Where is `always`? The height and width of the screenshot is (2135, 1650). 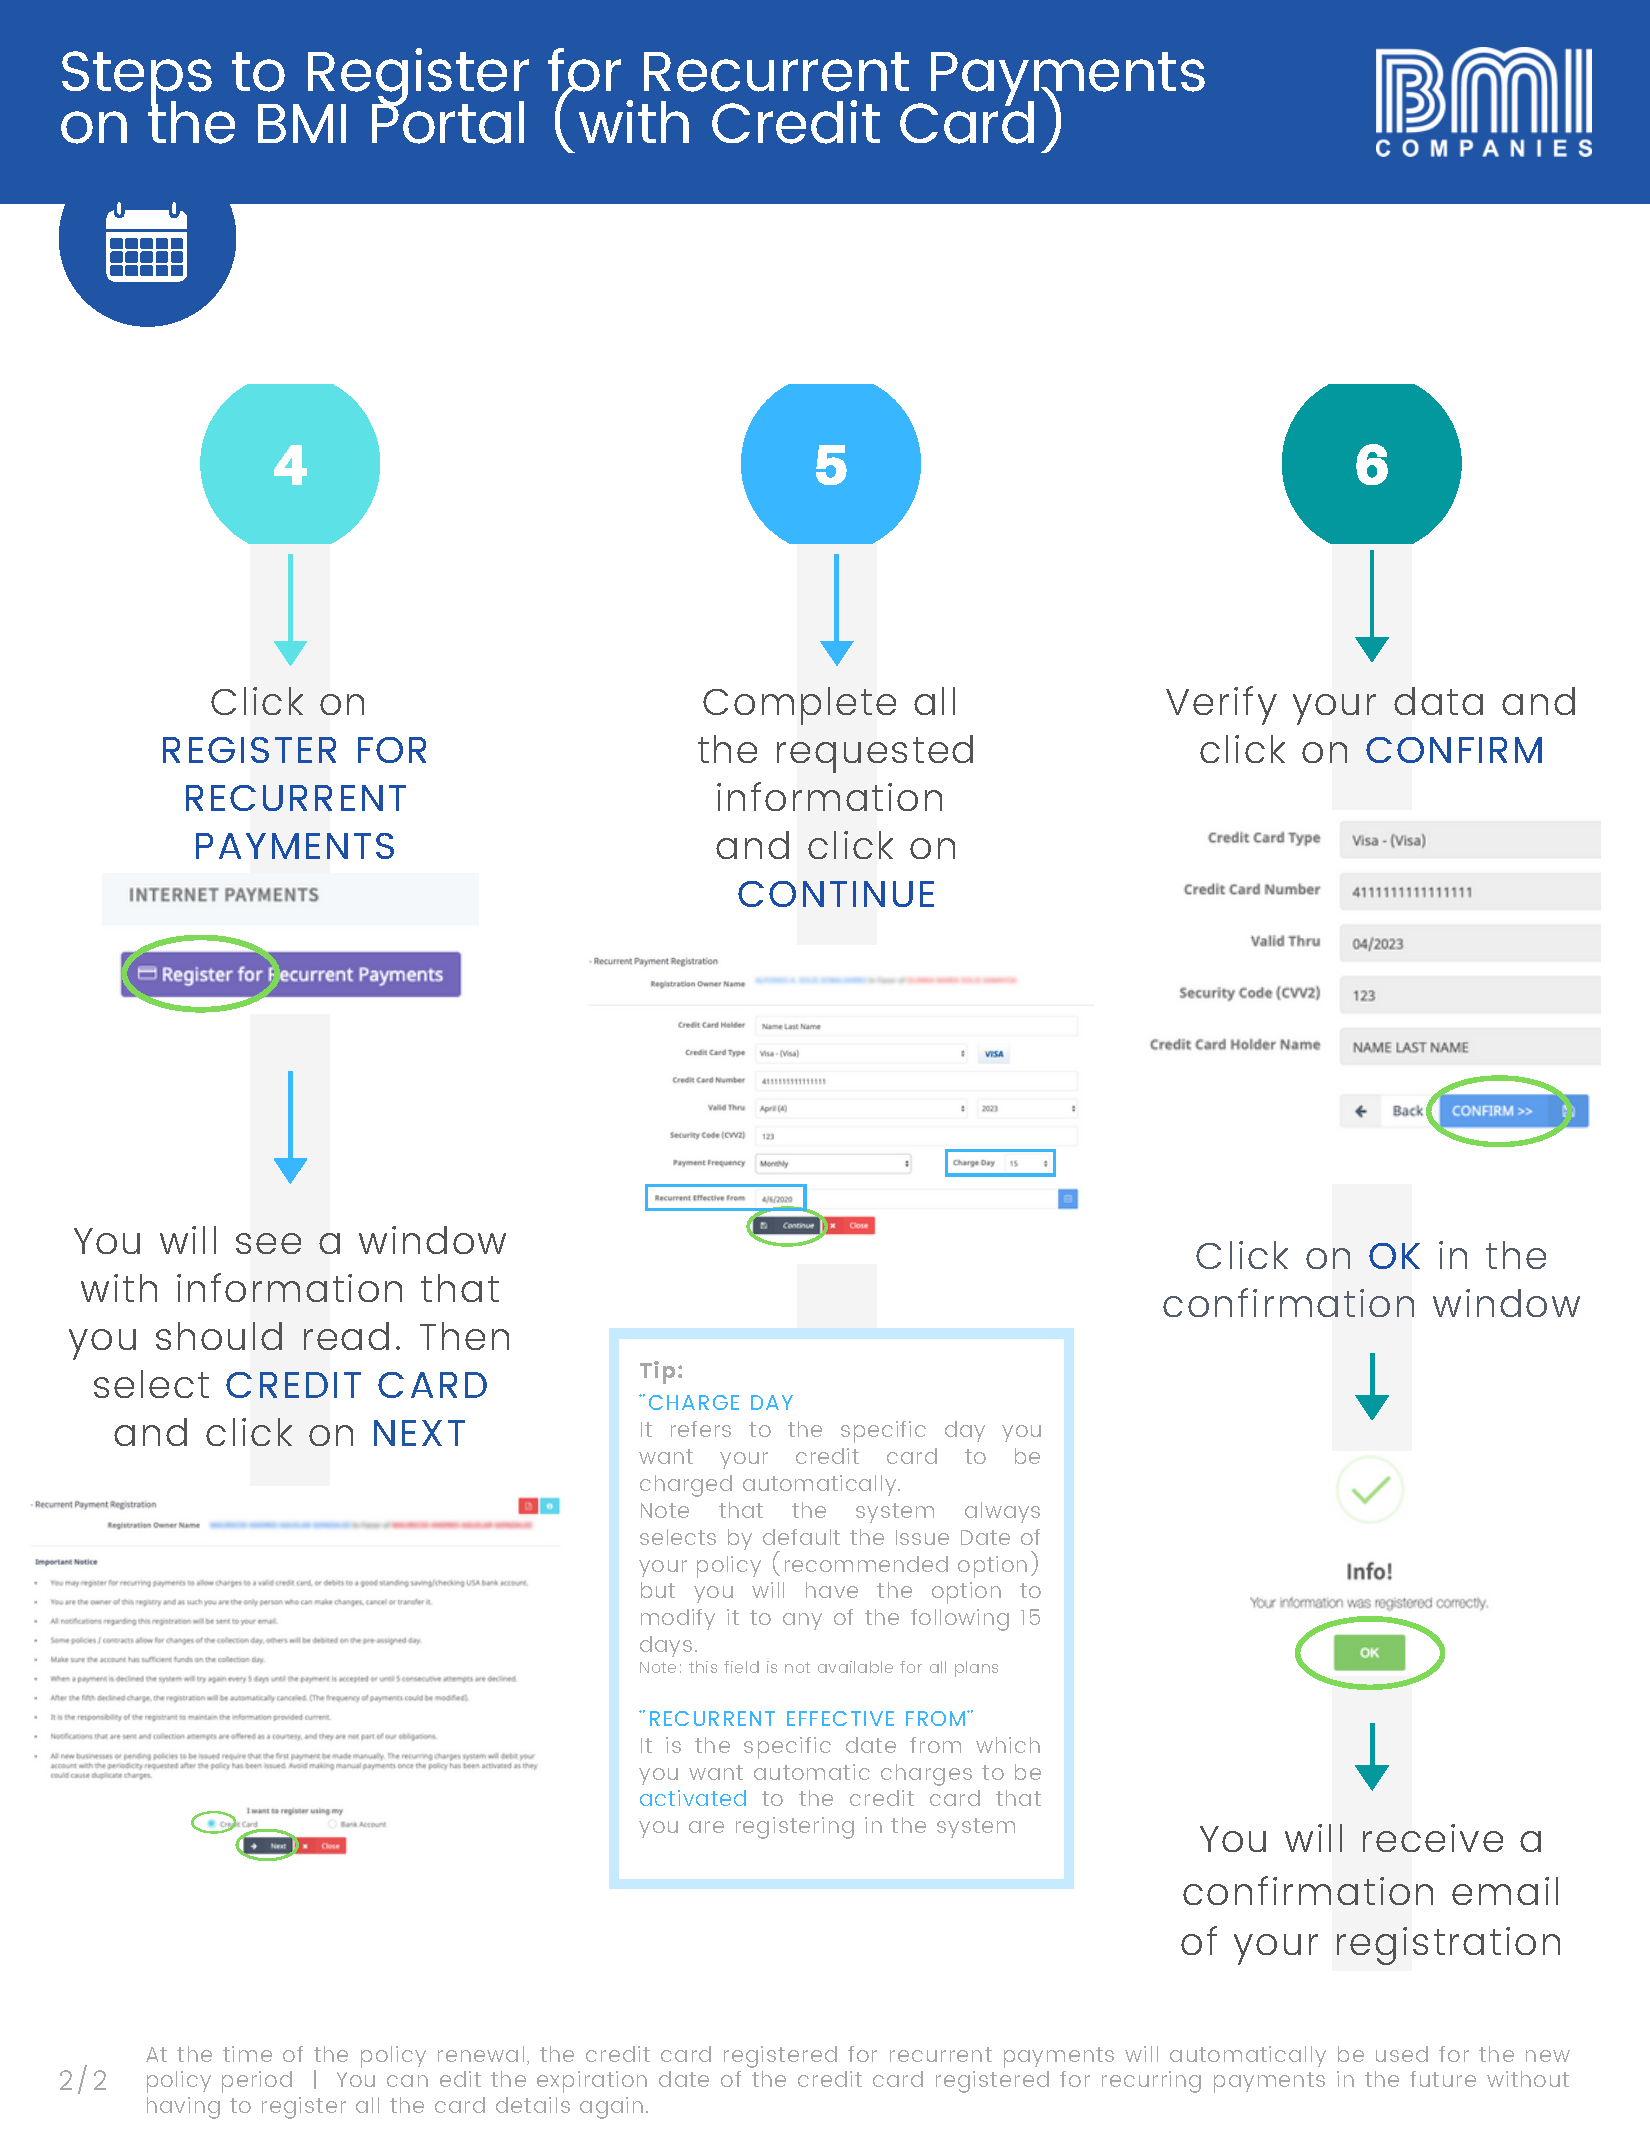
always is located at coordinates (1002, 1512).
